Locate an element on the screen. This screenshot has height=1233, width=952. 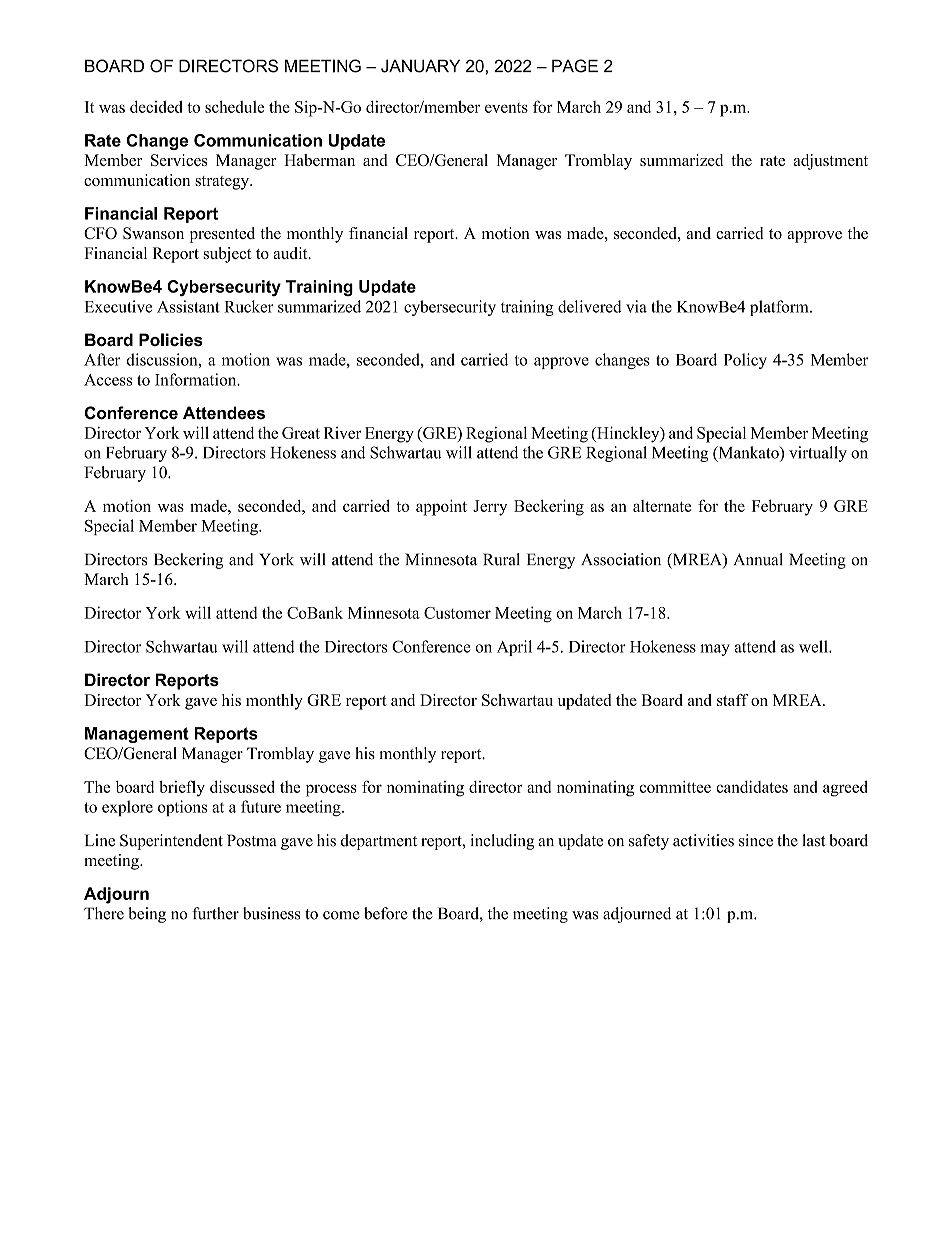
adjustment is located at coordinates (831, 162).
